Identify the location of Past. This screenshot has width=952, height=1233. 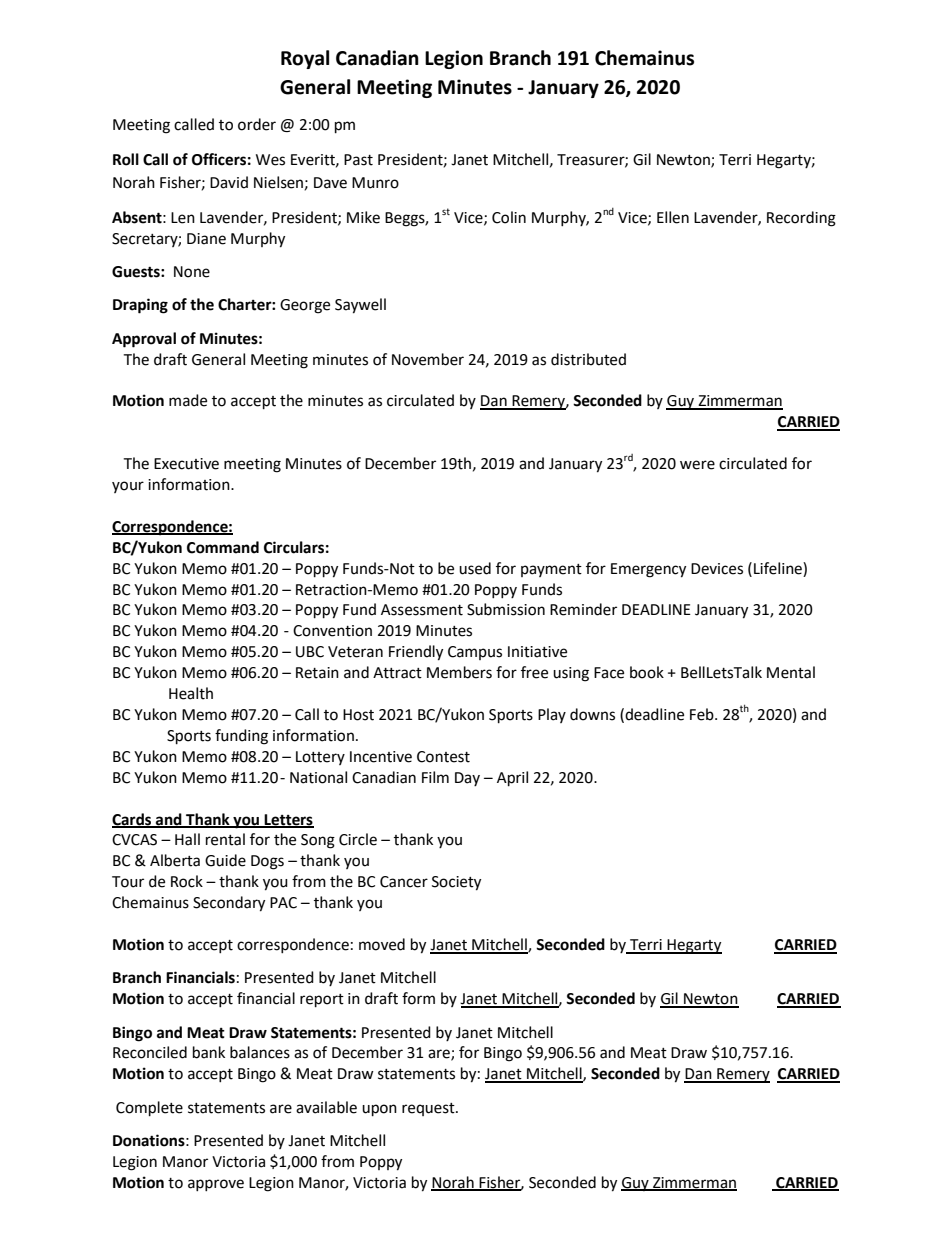
(358, 160).
